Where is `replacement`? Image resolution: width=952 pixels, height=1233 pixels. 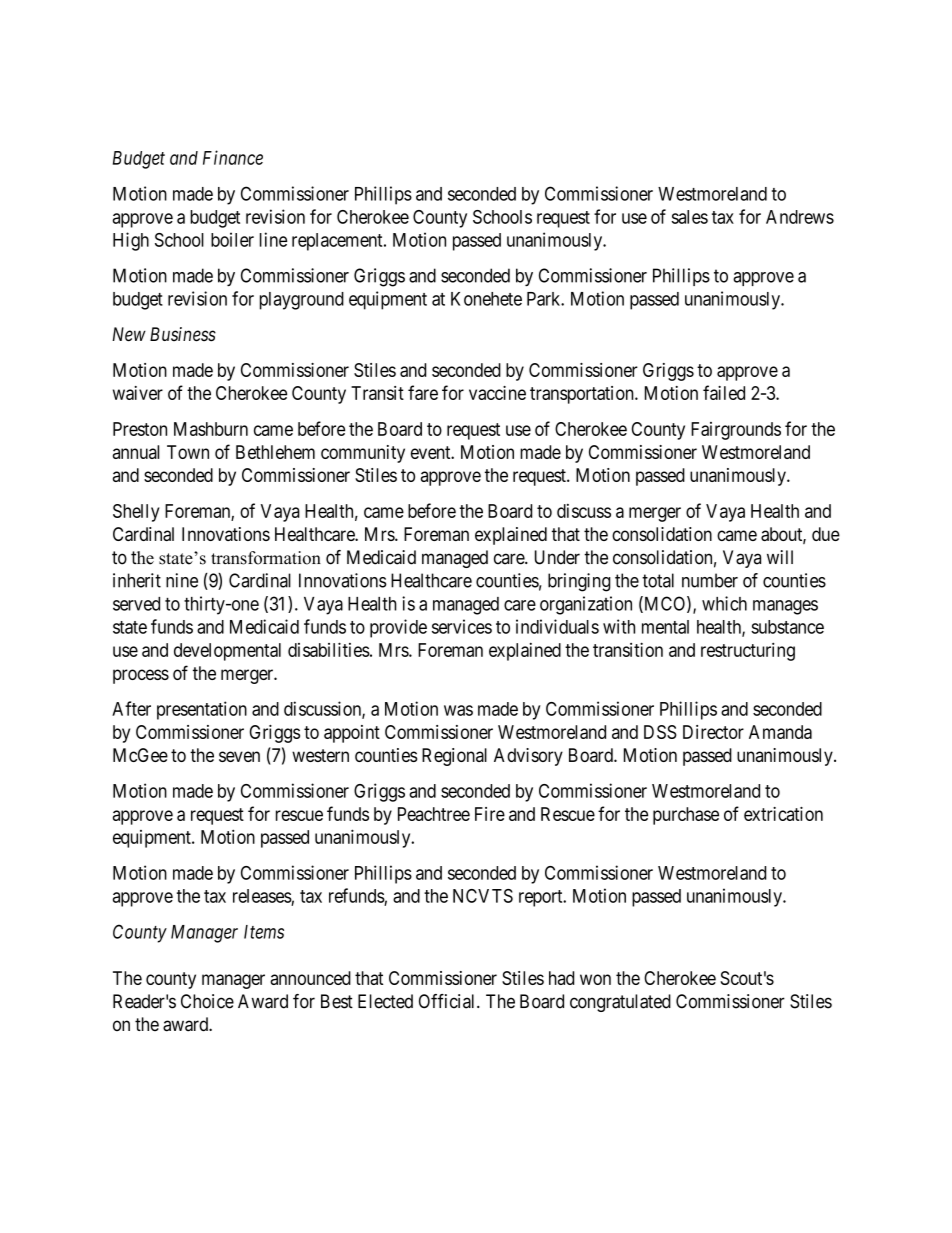 replacement is located at coordinates (338, 242).
